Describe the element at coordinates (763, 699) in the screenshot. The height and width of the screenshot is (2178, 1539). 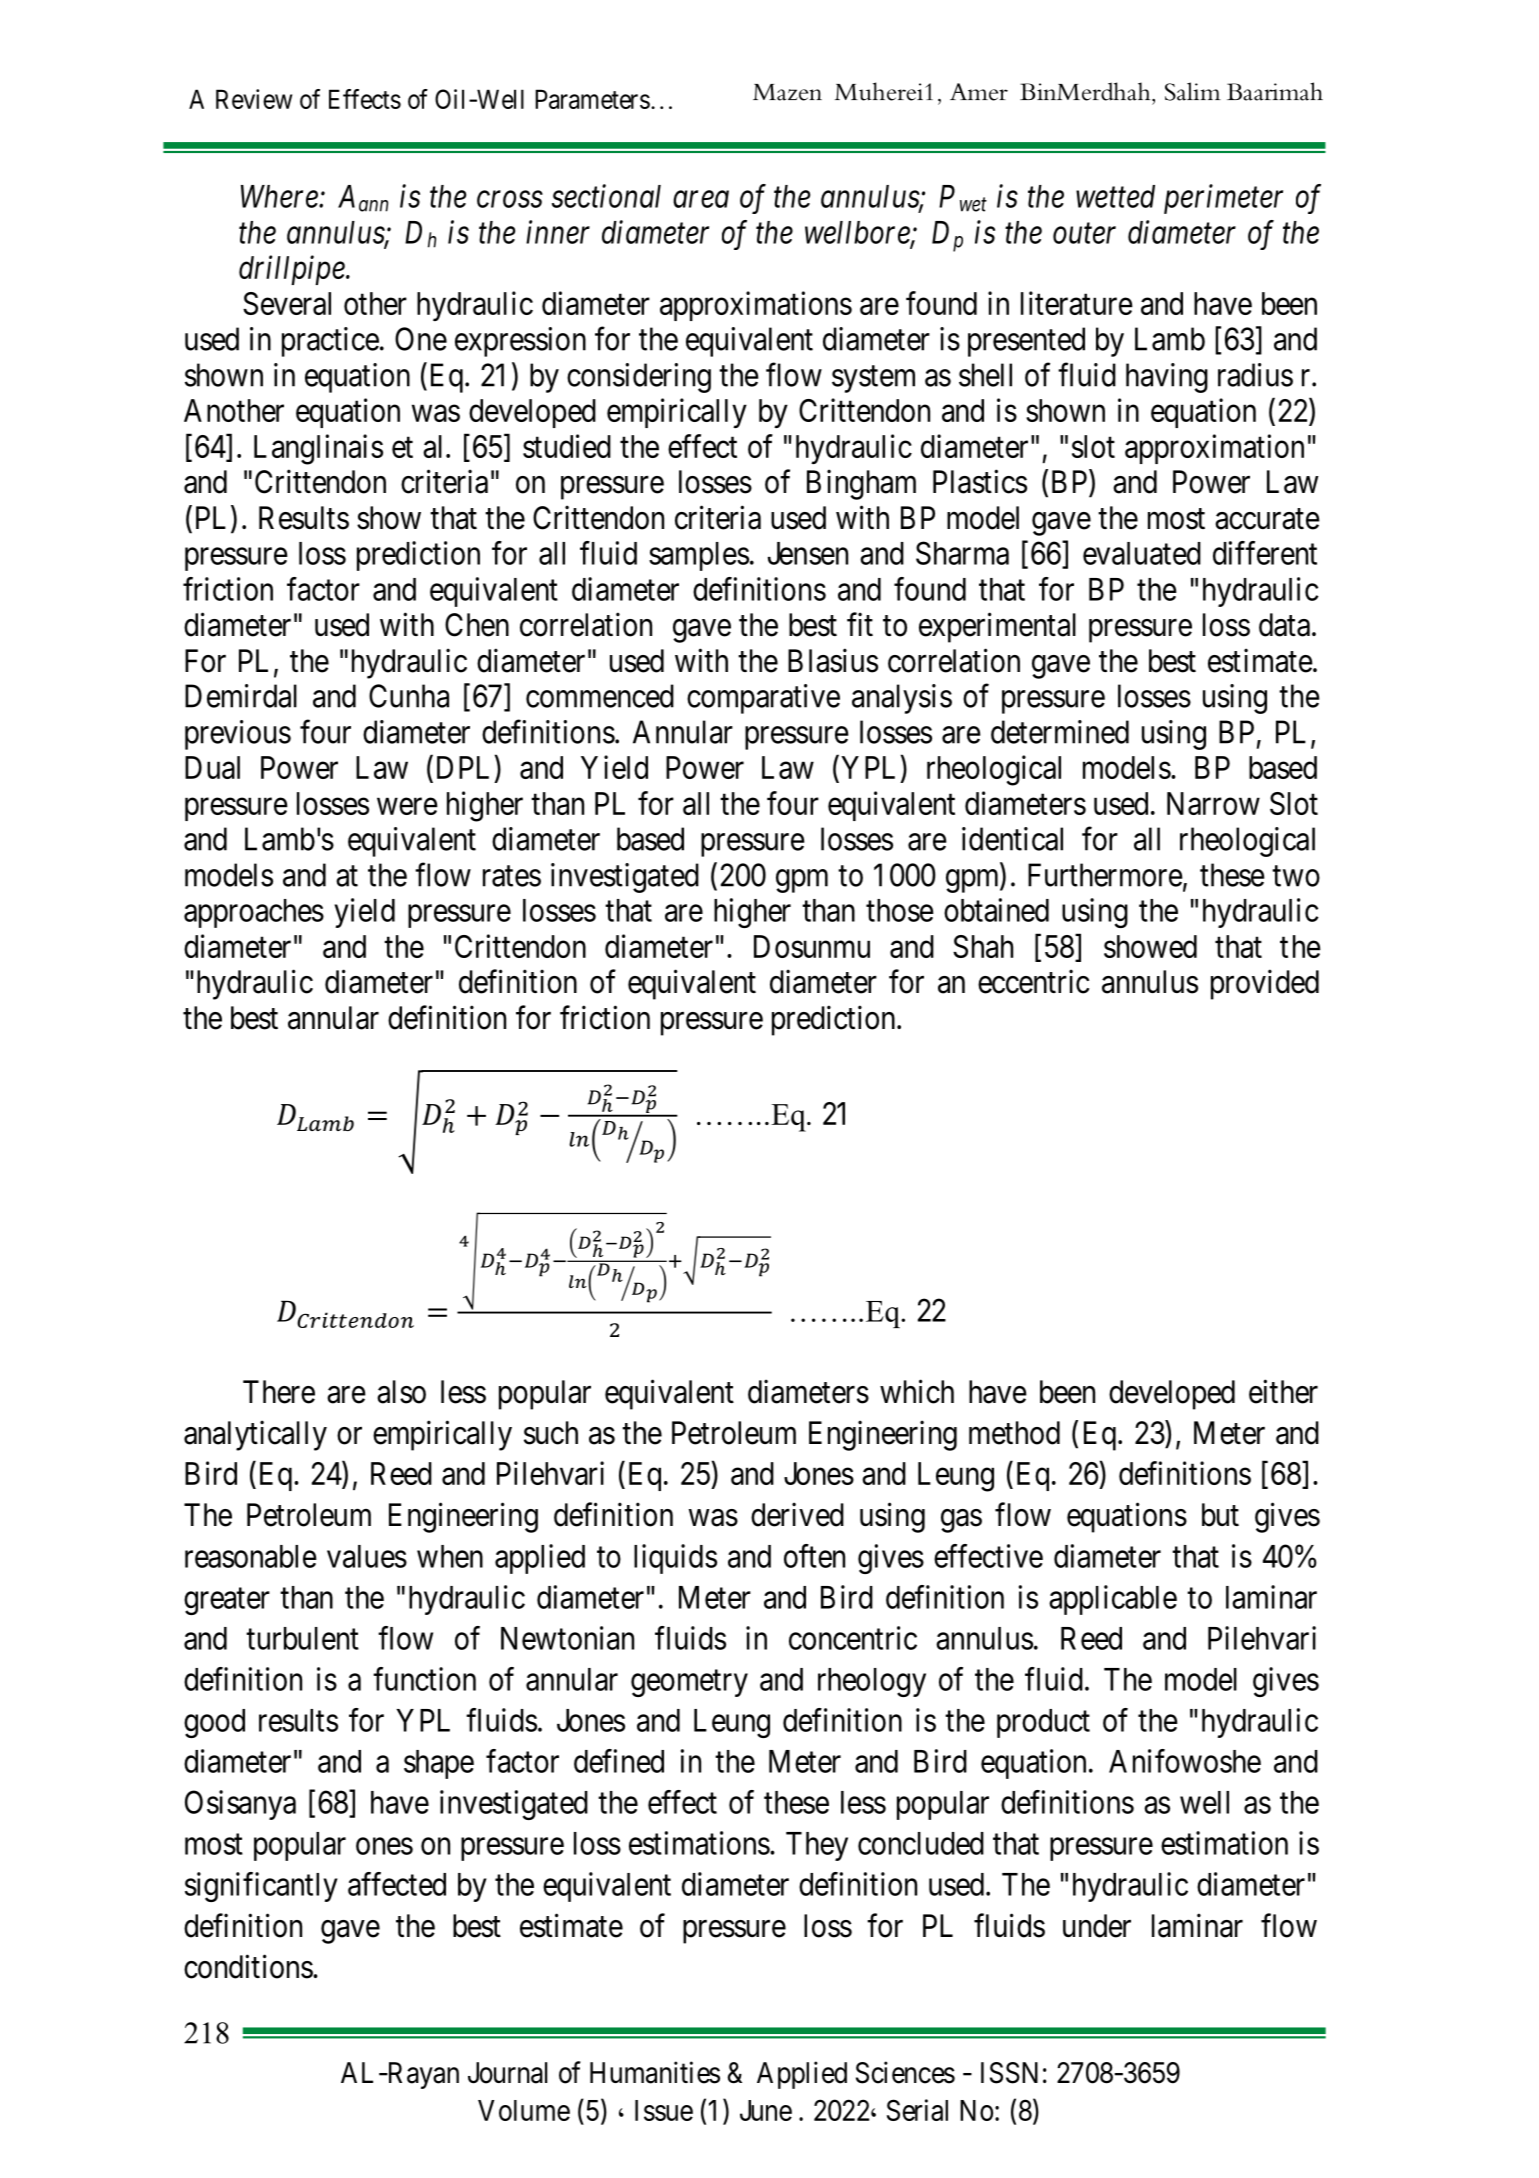
I see `comparative` at that location.
